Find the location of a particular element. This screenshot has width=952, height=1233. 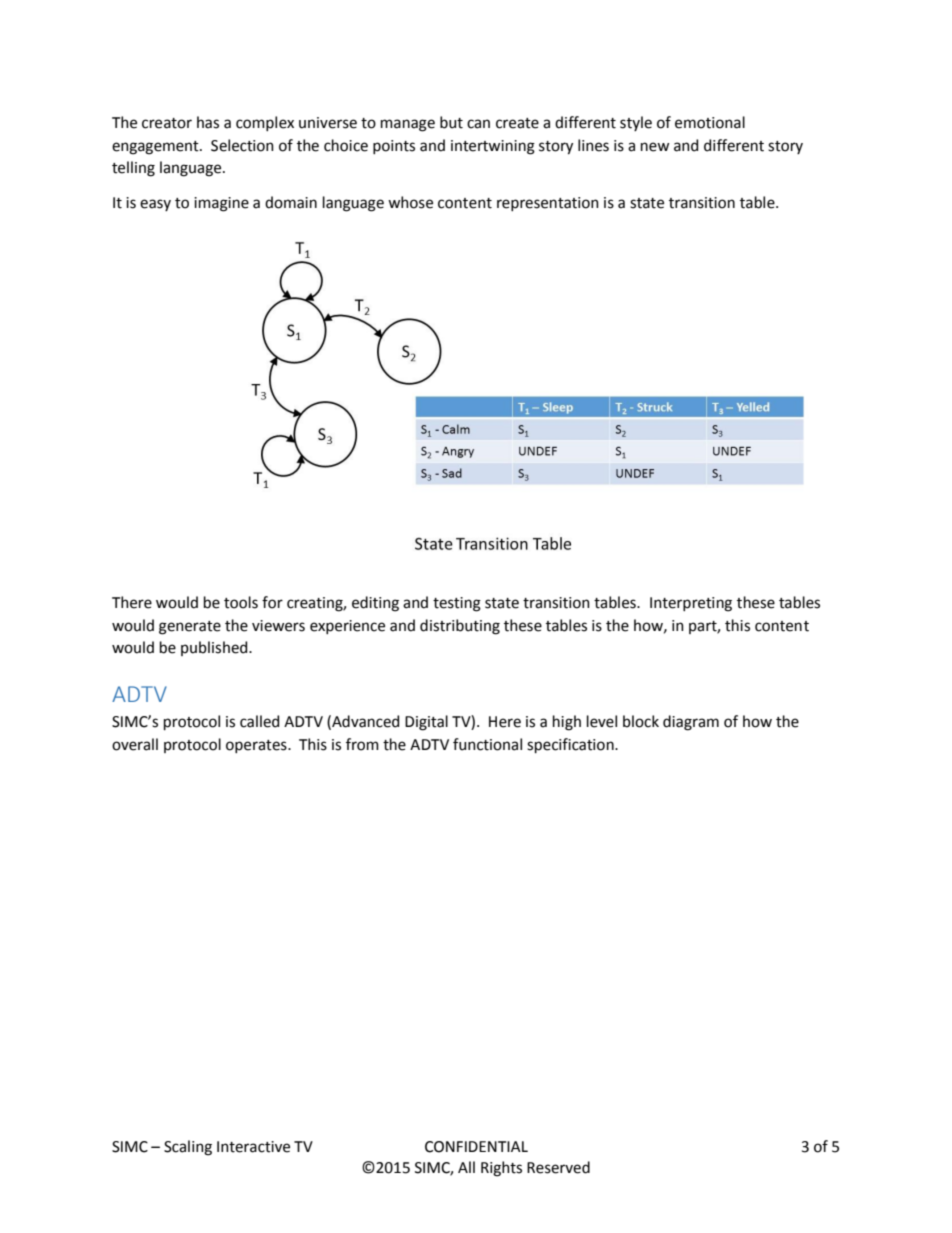

from is located at coordinates (362, 744).
